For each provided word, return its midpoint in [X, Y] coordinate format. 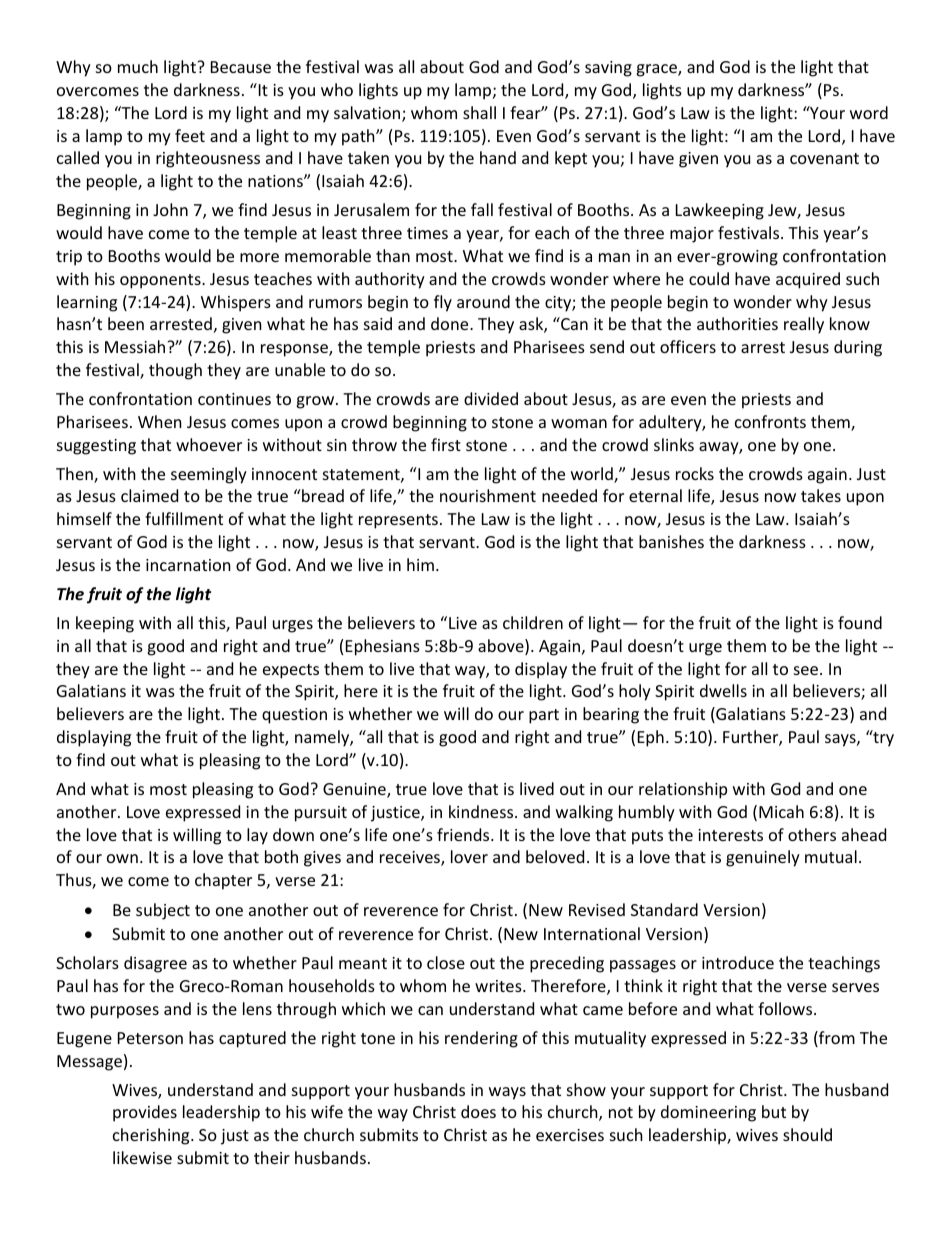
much [138, 66]
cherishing [152, 1136]
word [869, 112]
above [502, 647]
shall [479, 112]
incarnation [188, 565]
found [860, 622]
